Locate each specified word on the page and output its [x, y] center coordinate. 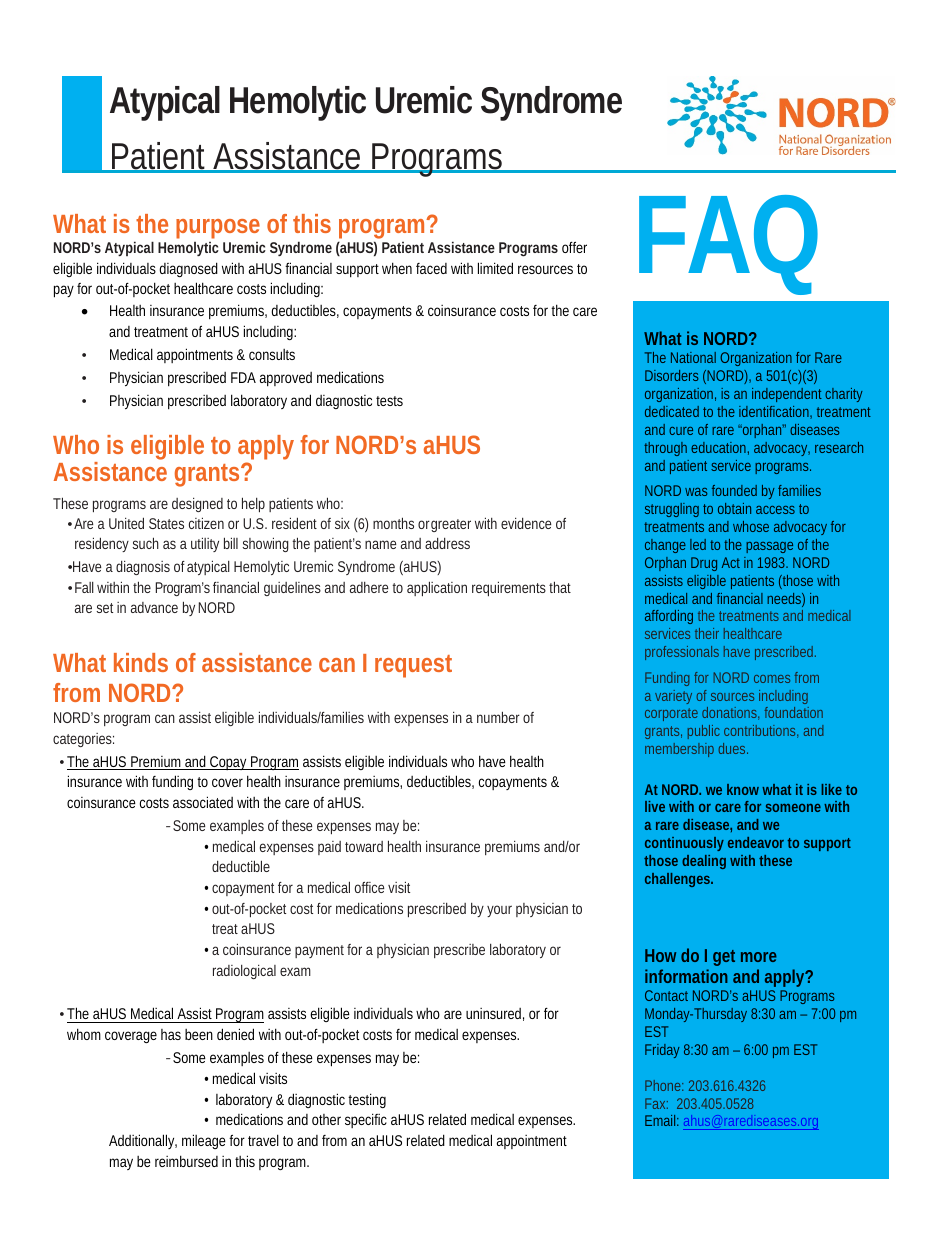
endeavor [756, 842]
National [693, 357]
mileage [204, 1141]
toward [364, 846]
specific [366, 1120]
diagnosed [189, 269]
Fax [656, 1103]
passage [769, 547]
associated [203, 802]
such [145, 543]
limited [495, 268]
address [447, 543]
